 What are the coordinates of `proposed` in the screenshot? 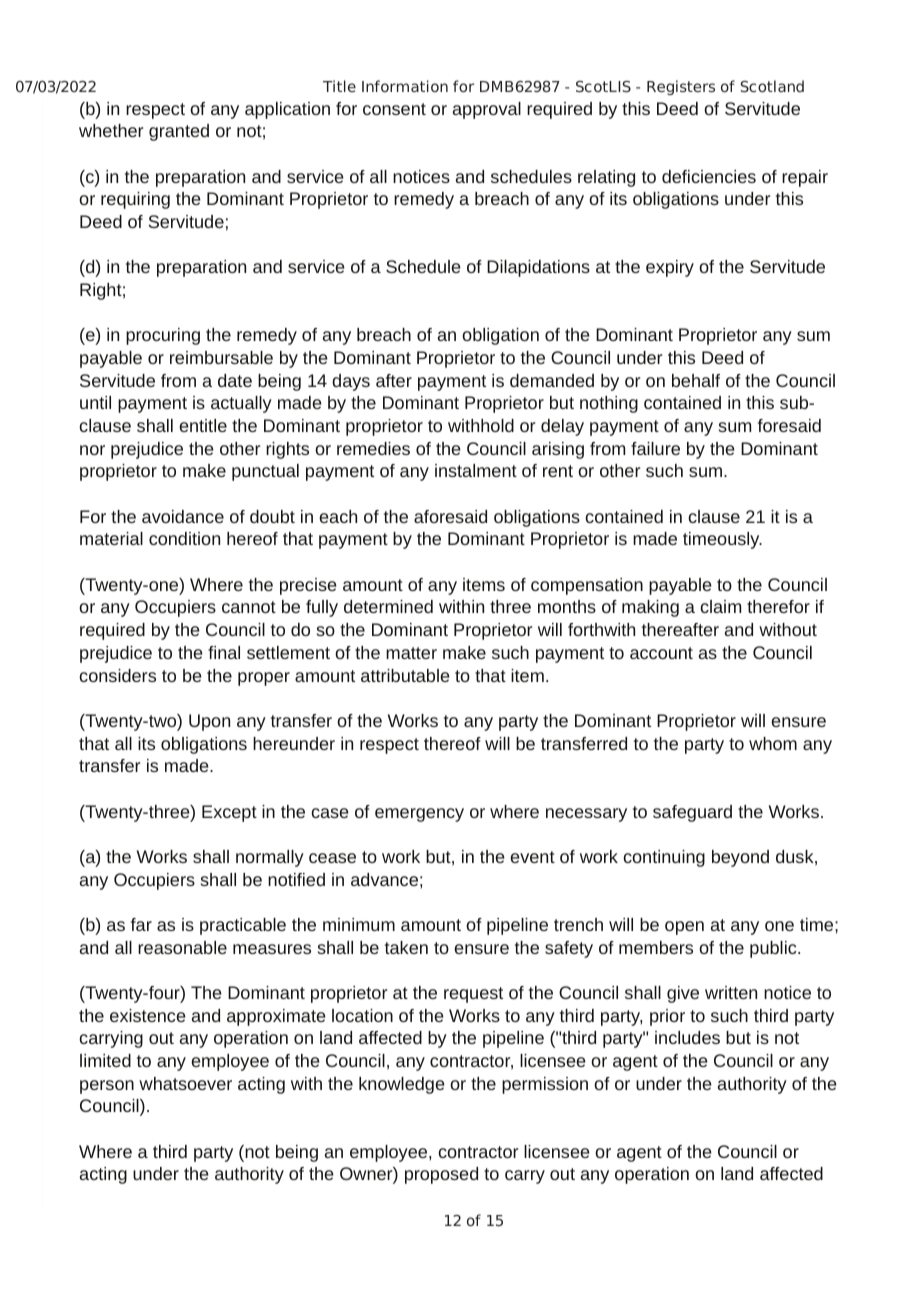 It's located at (441, 1175).
